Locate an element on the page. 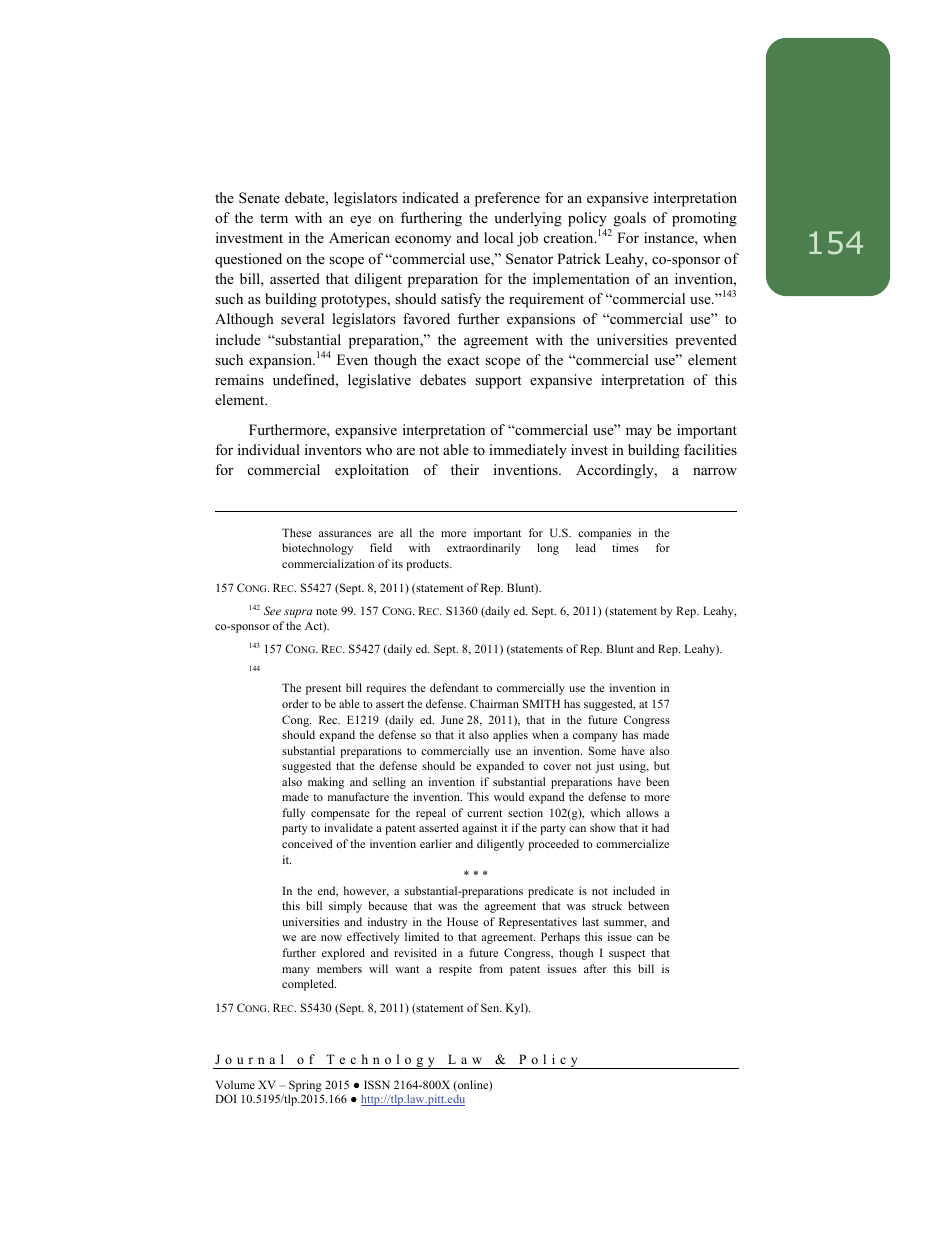  times is located at coordinates (625, 547).
